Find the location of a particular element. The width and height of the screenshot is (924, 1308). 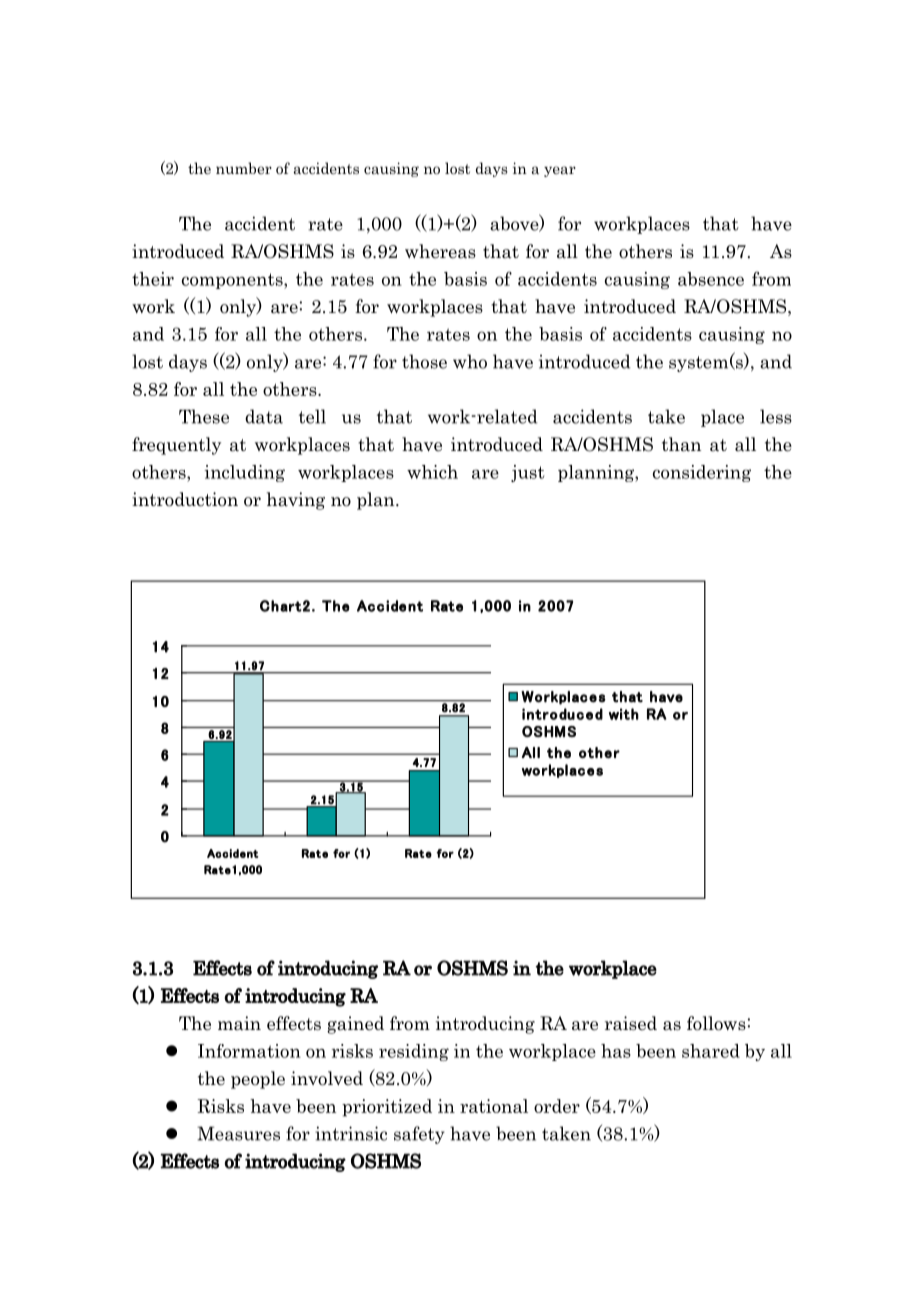

absence is located at coordinates (711, 279).
